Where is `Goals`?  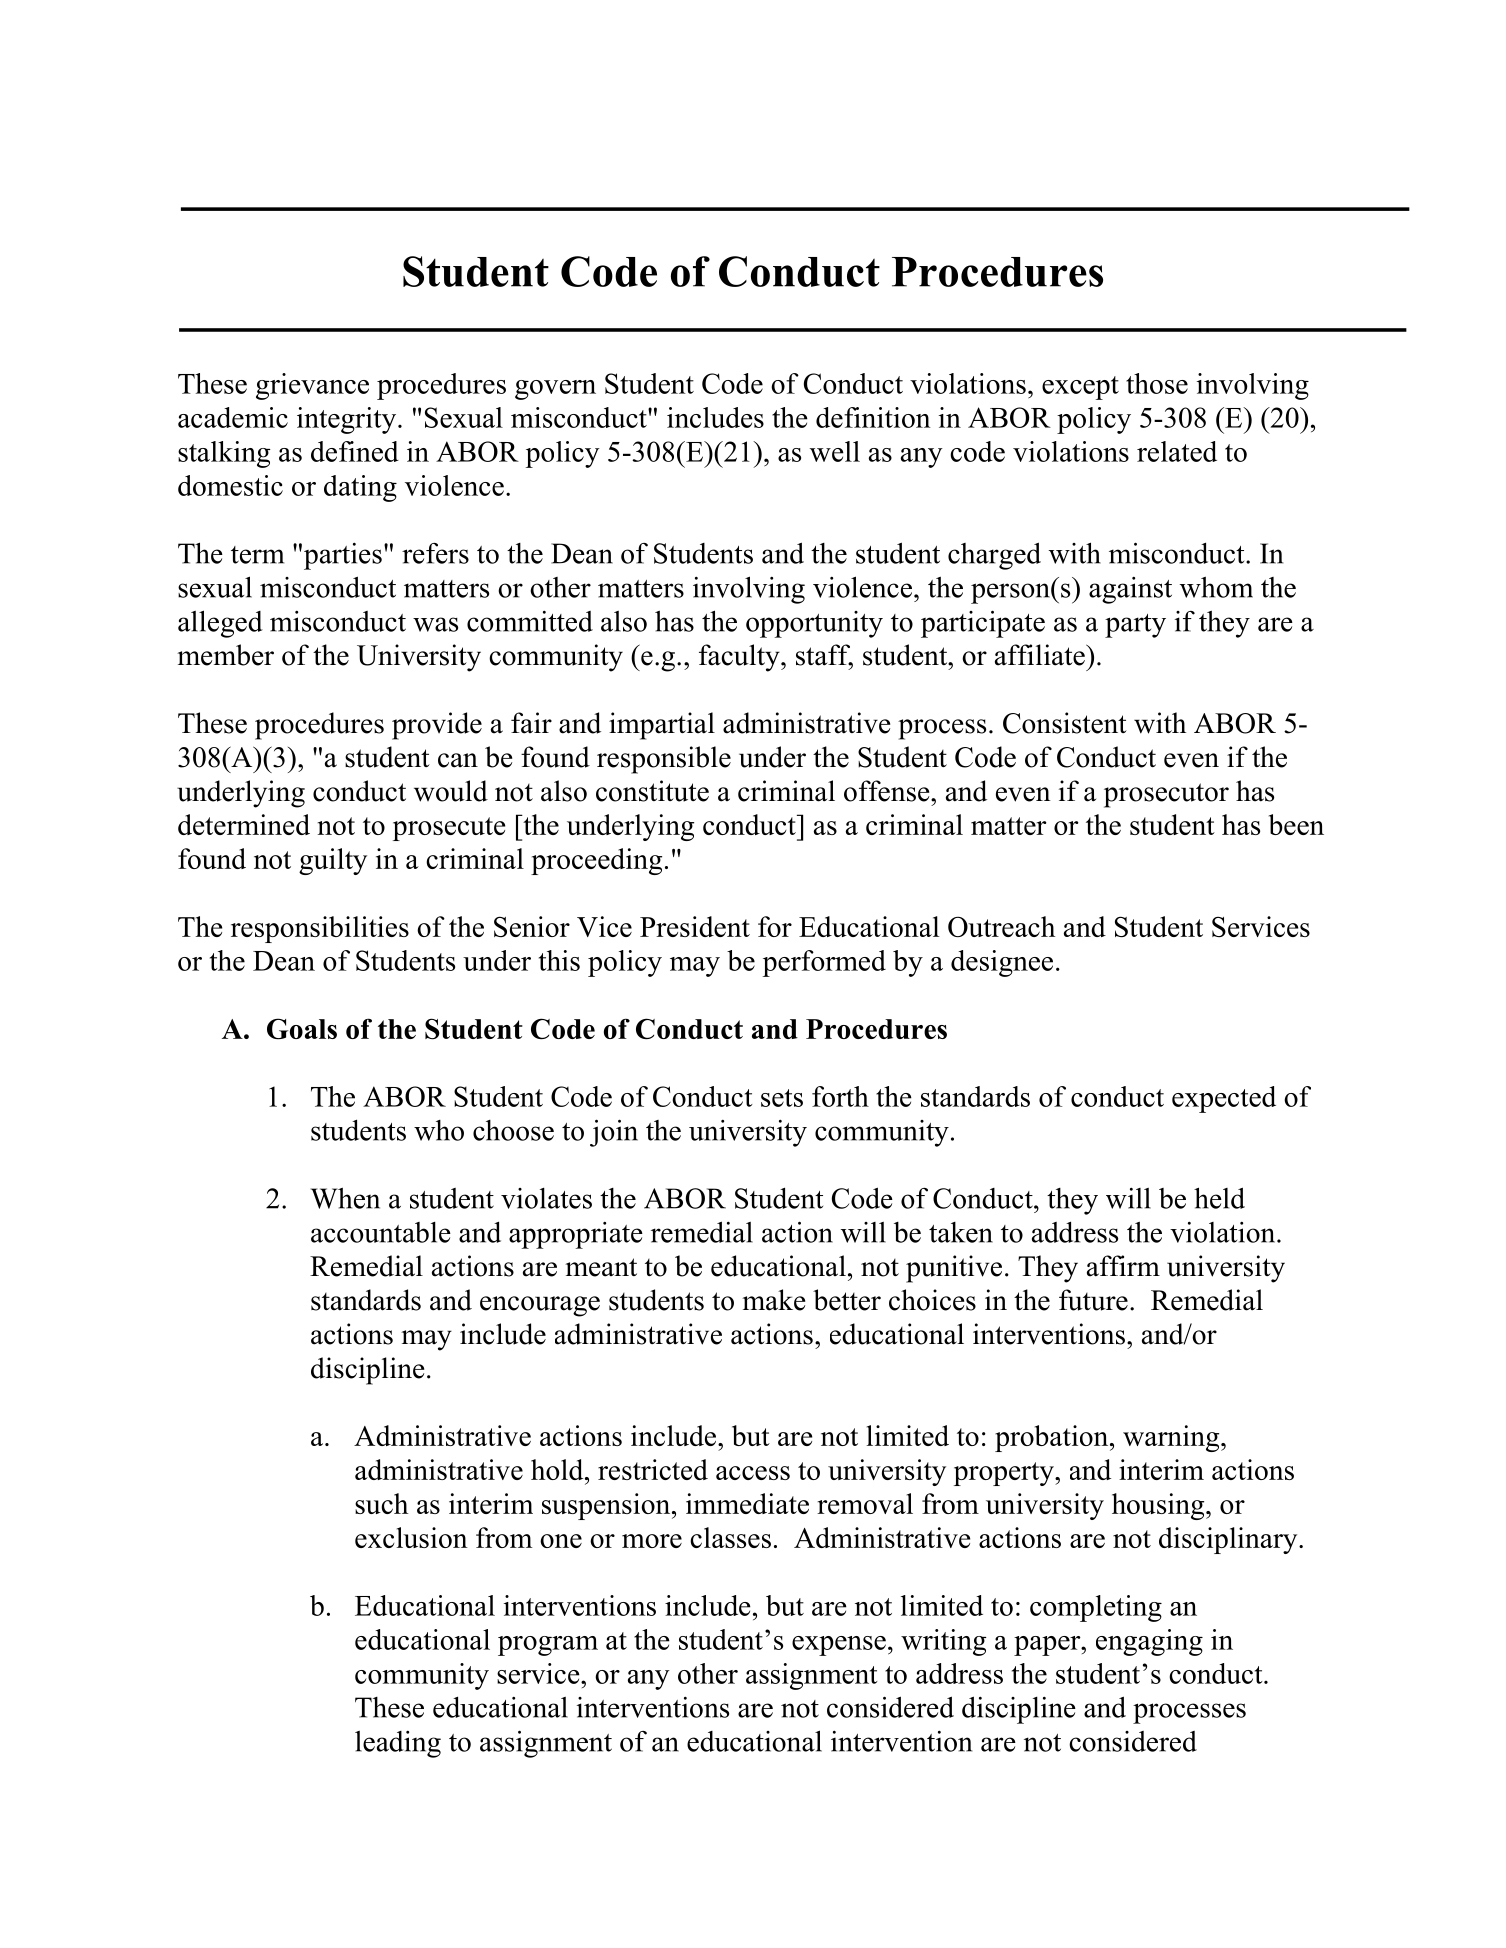
Goals is located at coordinates (302, 1029).
